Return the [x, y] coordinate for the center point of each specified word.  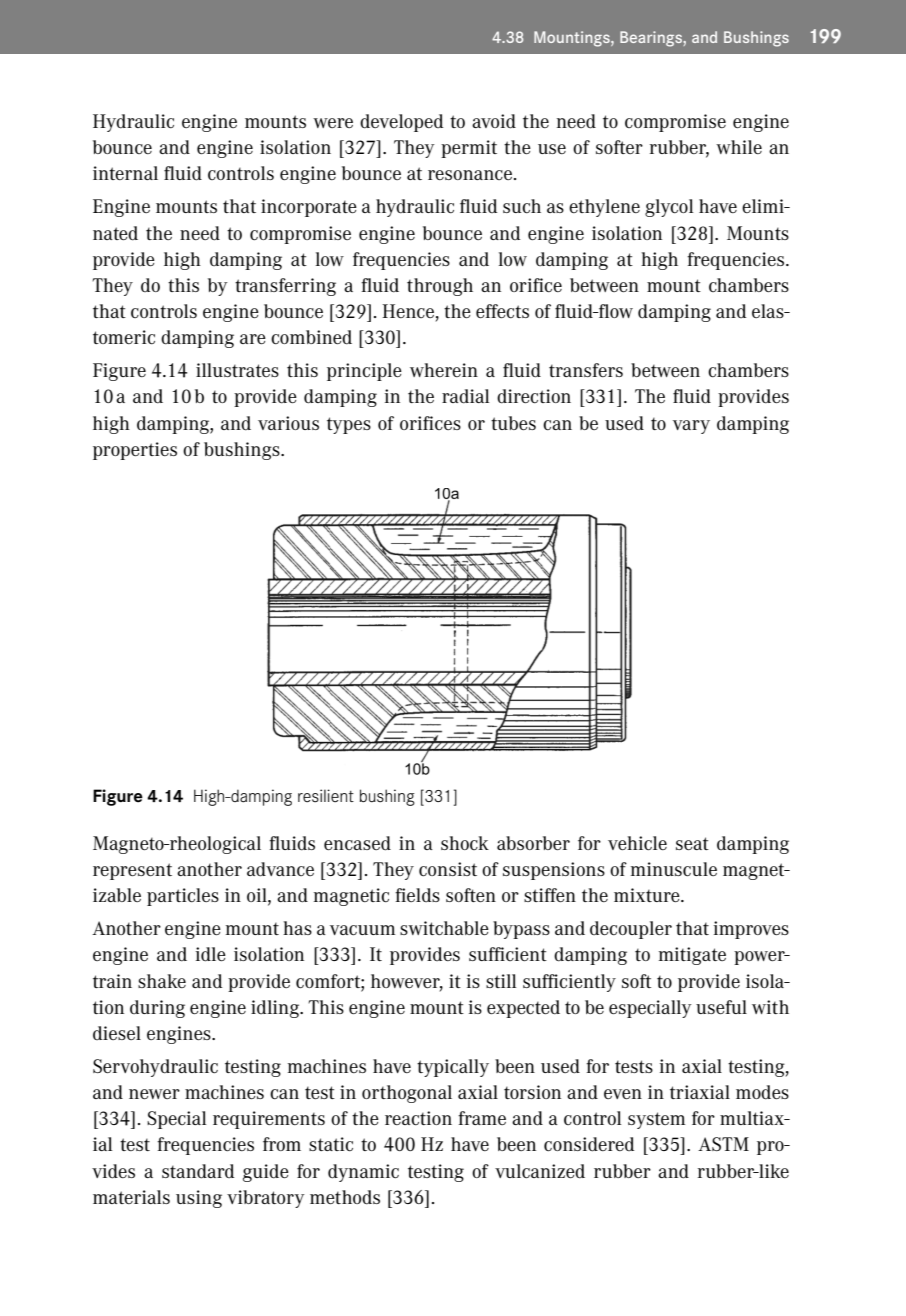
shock [465, 843]
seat [692, 843]
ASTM [723, 1144]
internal [125, 173]
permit [469, 149]
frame [482, 1118]
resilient [326, 796]
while [739, 147]
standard [198, 1171]
